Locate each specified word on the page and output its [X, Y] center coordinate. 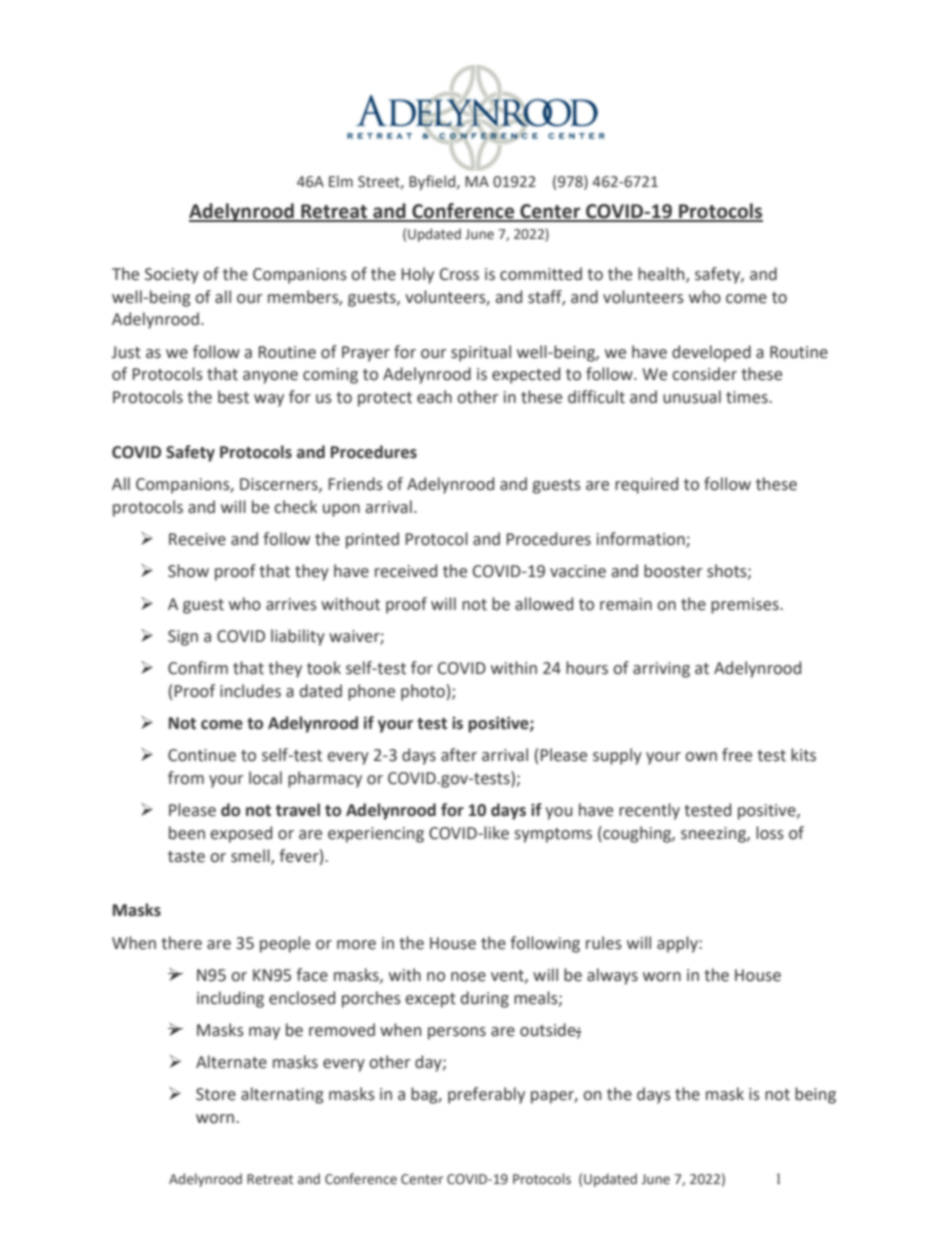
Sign [183, 638]
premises [746, 606]
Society [172, 276]
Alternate [231, 1062]
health [662, 274]
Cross [459, 274]
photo [423, 692]
